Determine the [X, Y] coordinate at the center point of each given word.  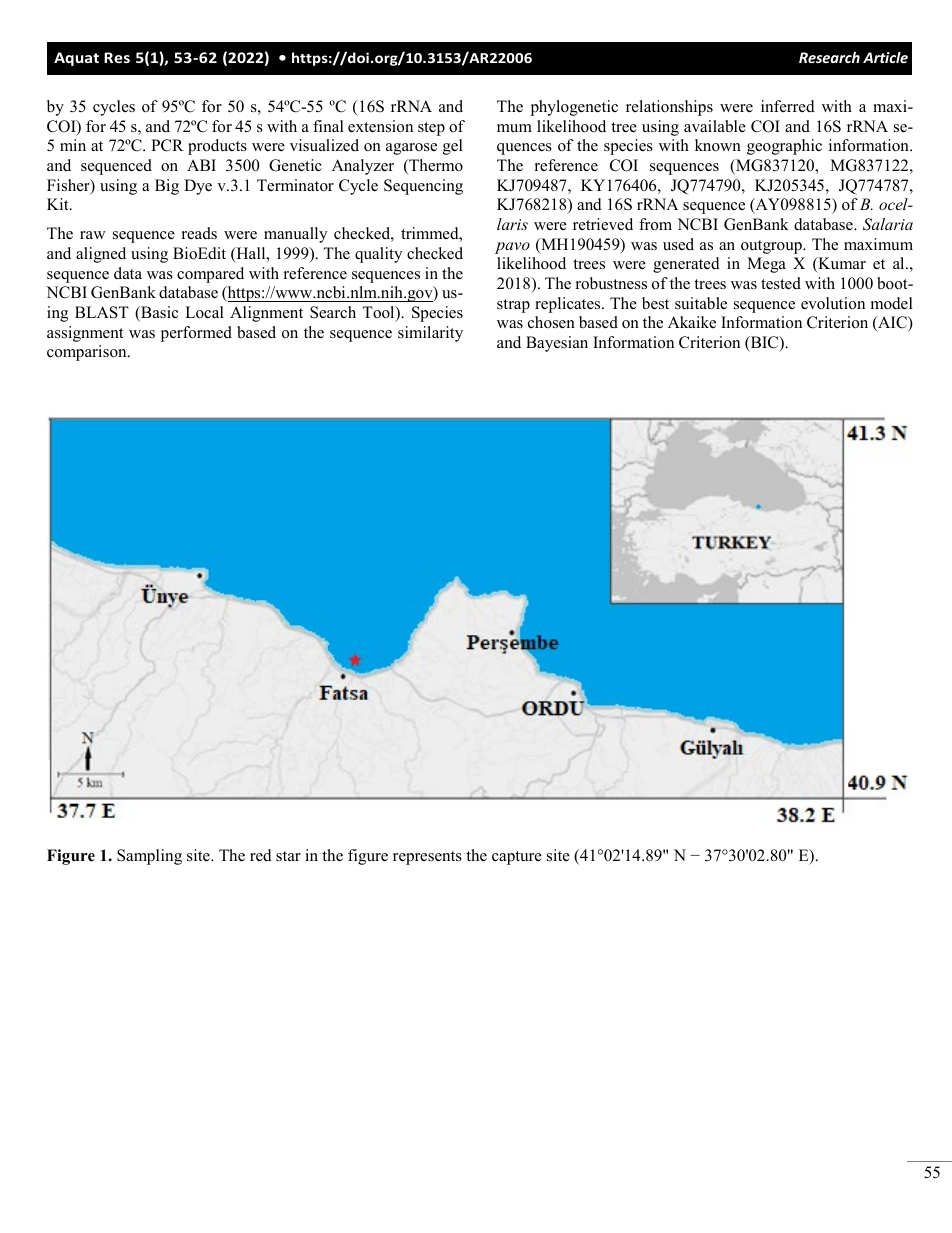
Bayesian [557, 344]
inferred [788, 106]
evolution [833, 303]
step [431, 129]
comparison [88, 353]
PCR [167, 145]
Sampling [149, 857]
